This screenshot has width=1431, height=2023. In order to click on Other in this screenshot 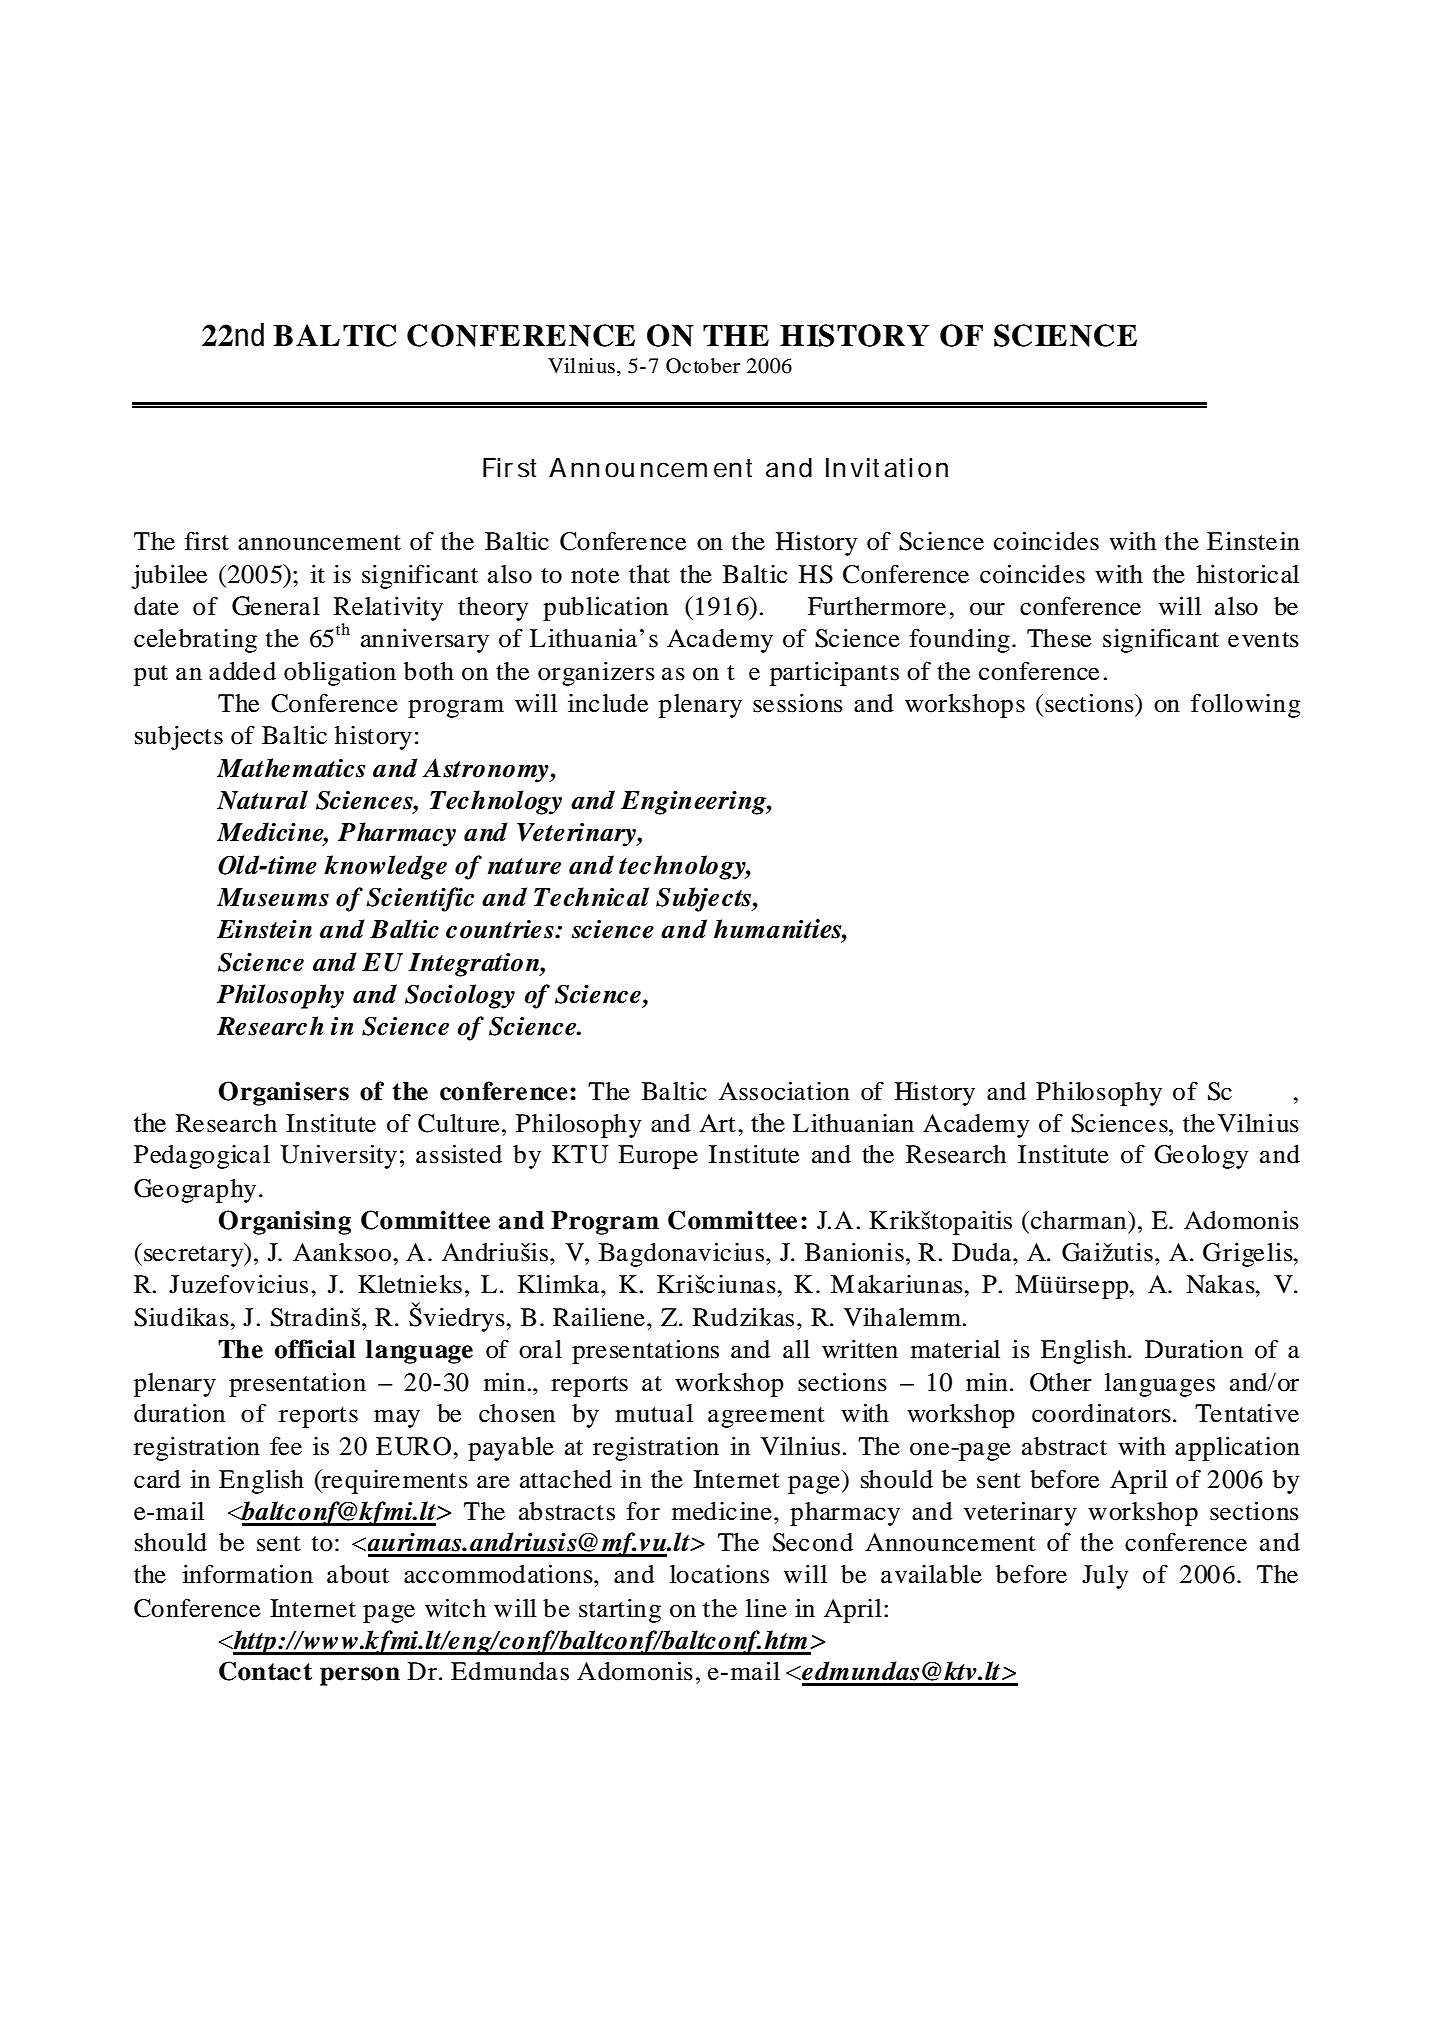, I will do `click(1061, 1382)`.
